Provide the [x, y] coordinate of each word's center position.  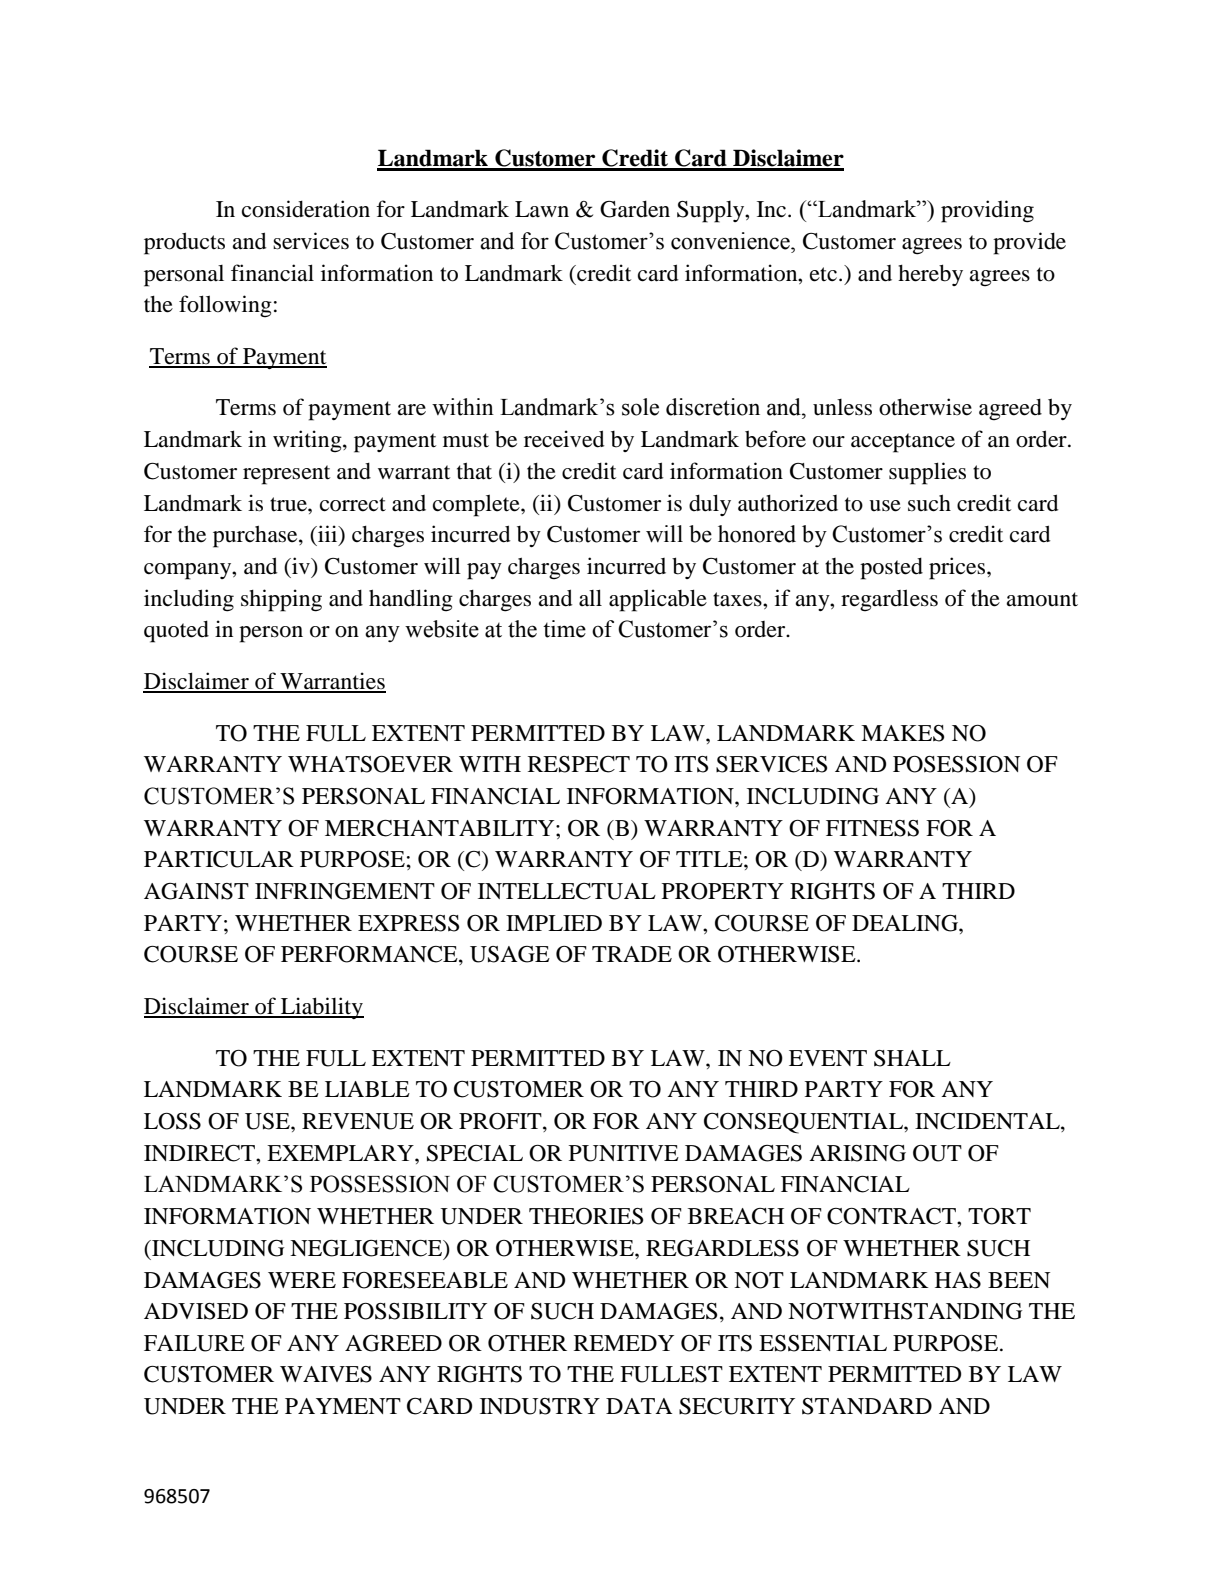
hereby [930, 275]
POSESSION [956, 764]
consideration [306, 209]
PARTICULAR [219, 859]
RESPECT [579, 764]
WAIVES [326, 1374]
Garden [635, 209]
